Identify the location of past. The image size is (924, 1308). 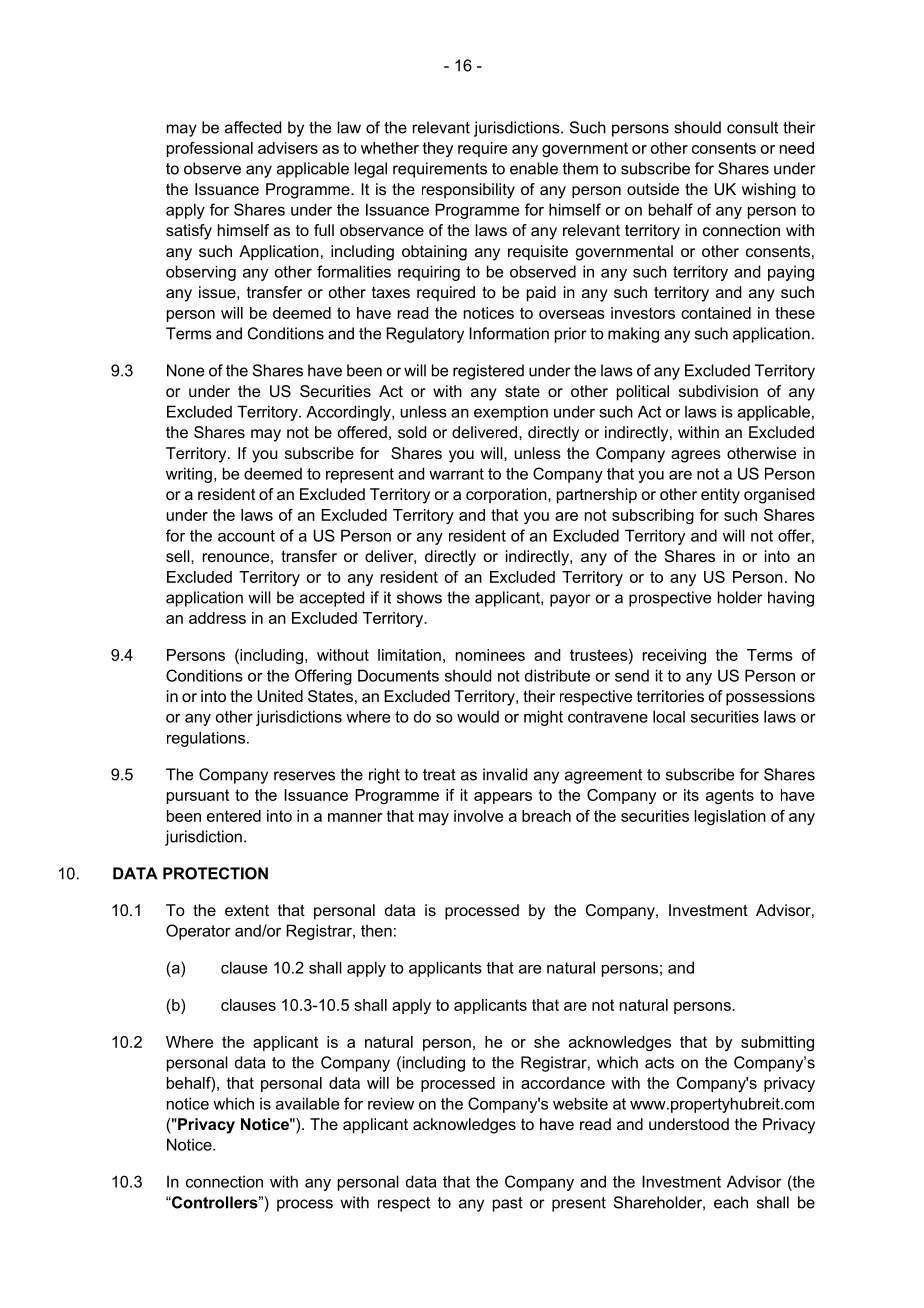
(508, 1204).
